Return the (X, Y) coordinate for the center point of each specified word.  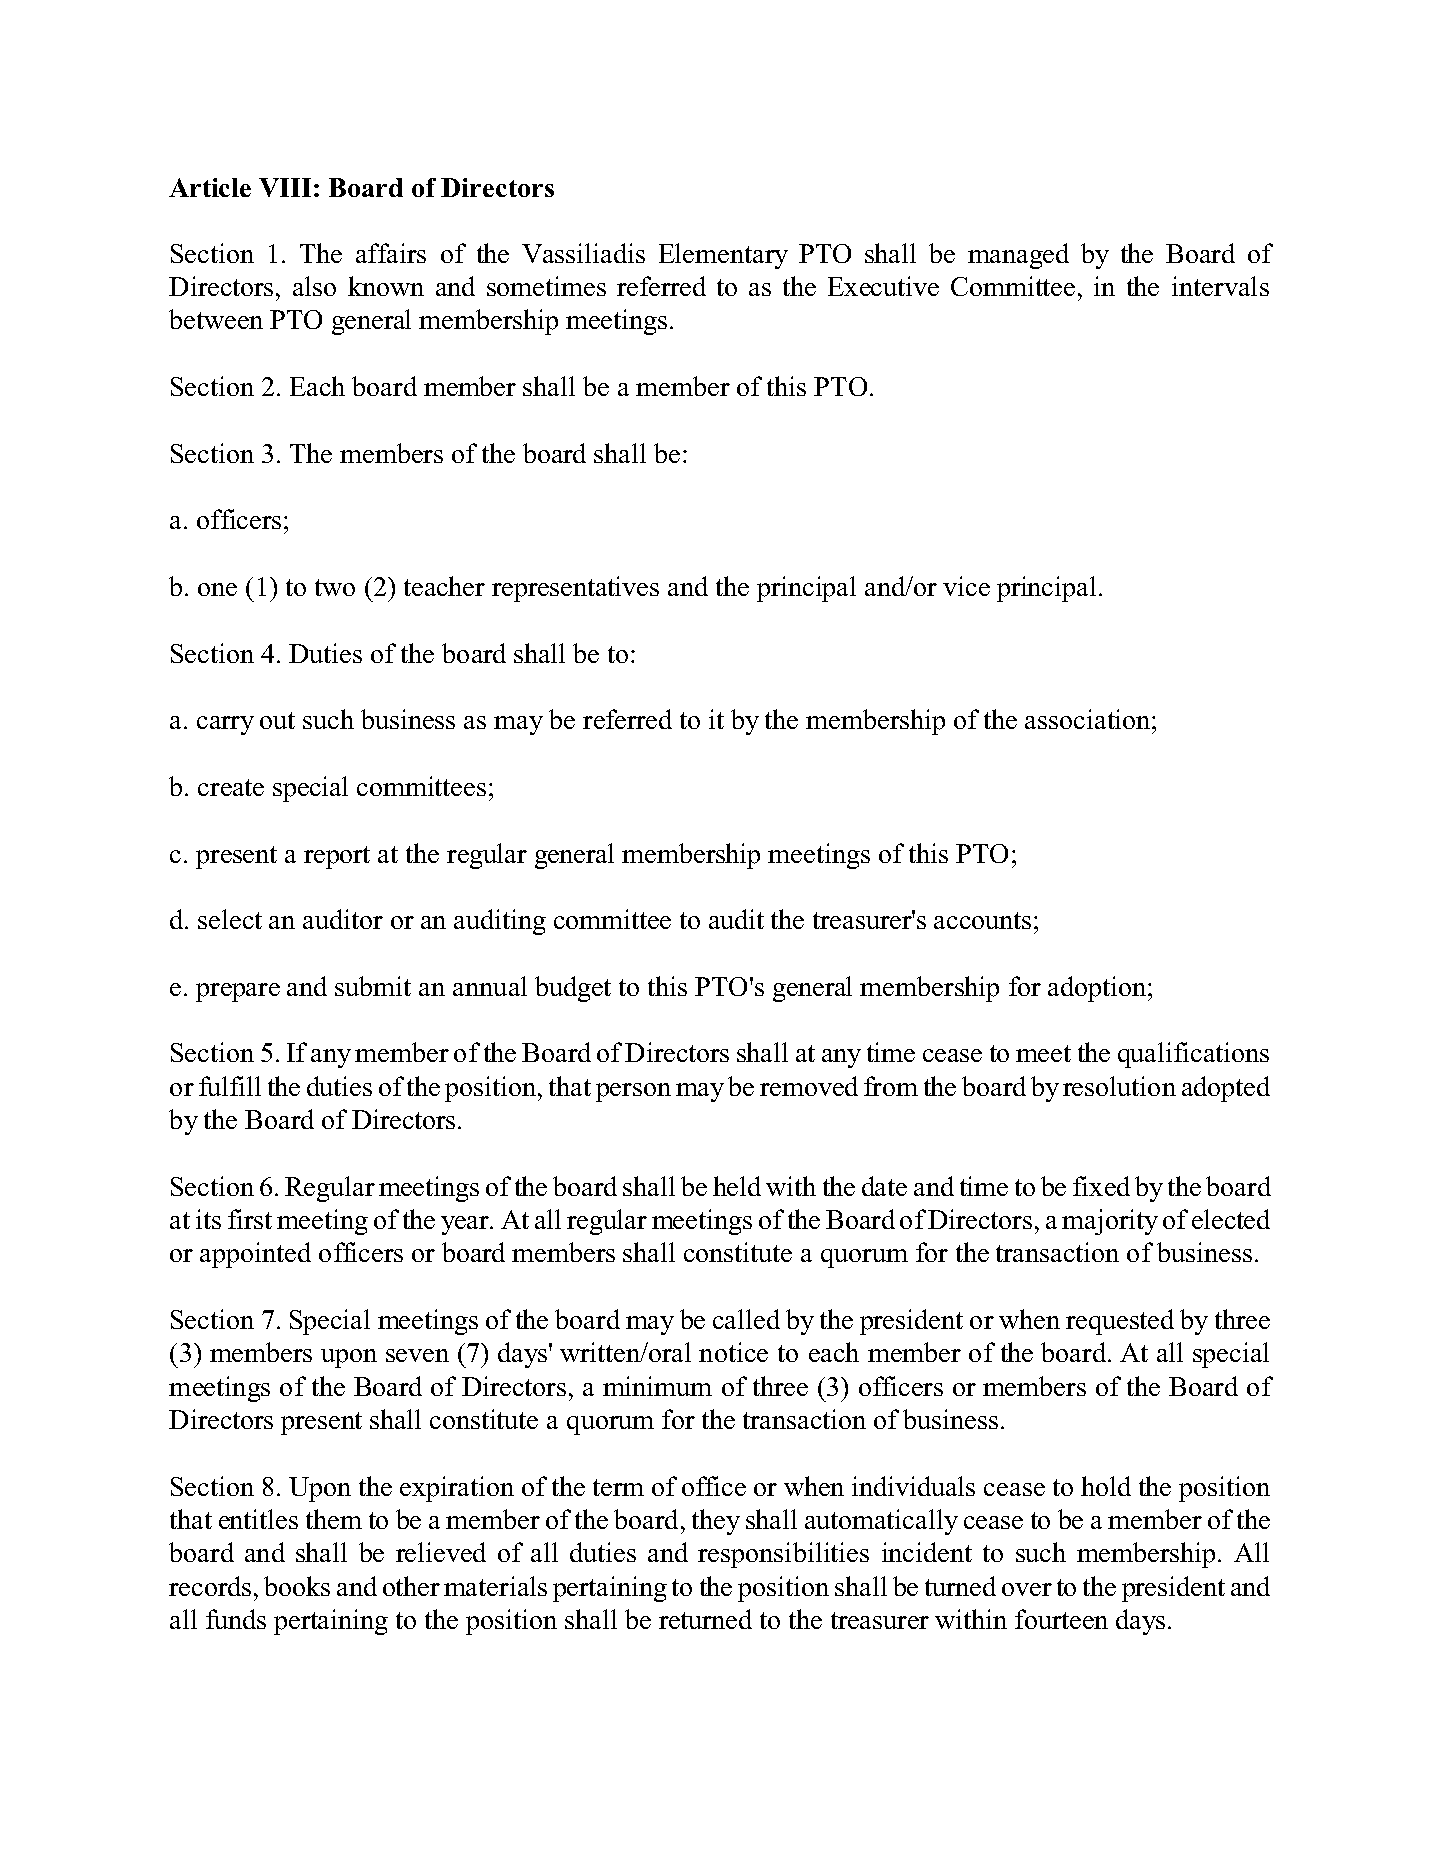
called (746, 1319)
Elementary (723, 256)
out (277, 720)
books (297, 1586)
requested (1120, 1322)
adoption (1098, 989)
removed (809, 1086)
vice (966, 586)
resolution (1119, 1086)
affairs (391, 253)
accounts (982, 920)
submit (373, 986)
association (1089, 719)
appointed (255, 1255)
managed (1018, 256)
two (335, 587)
